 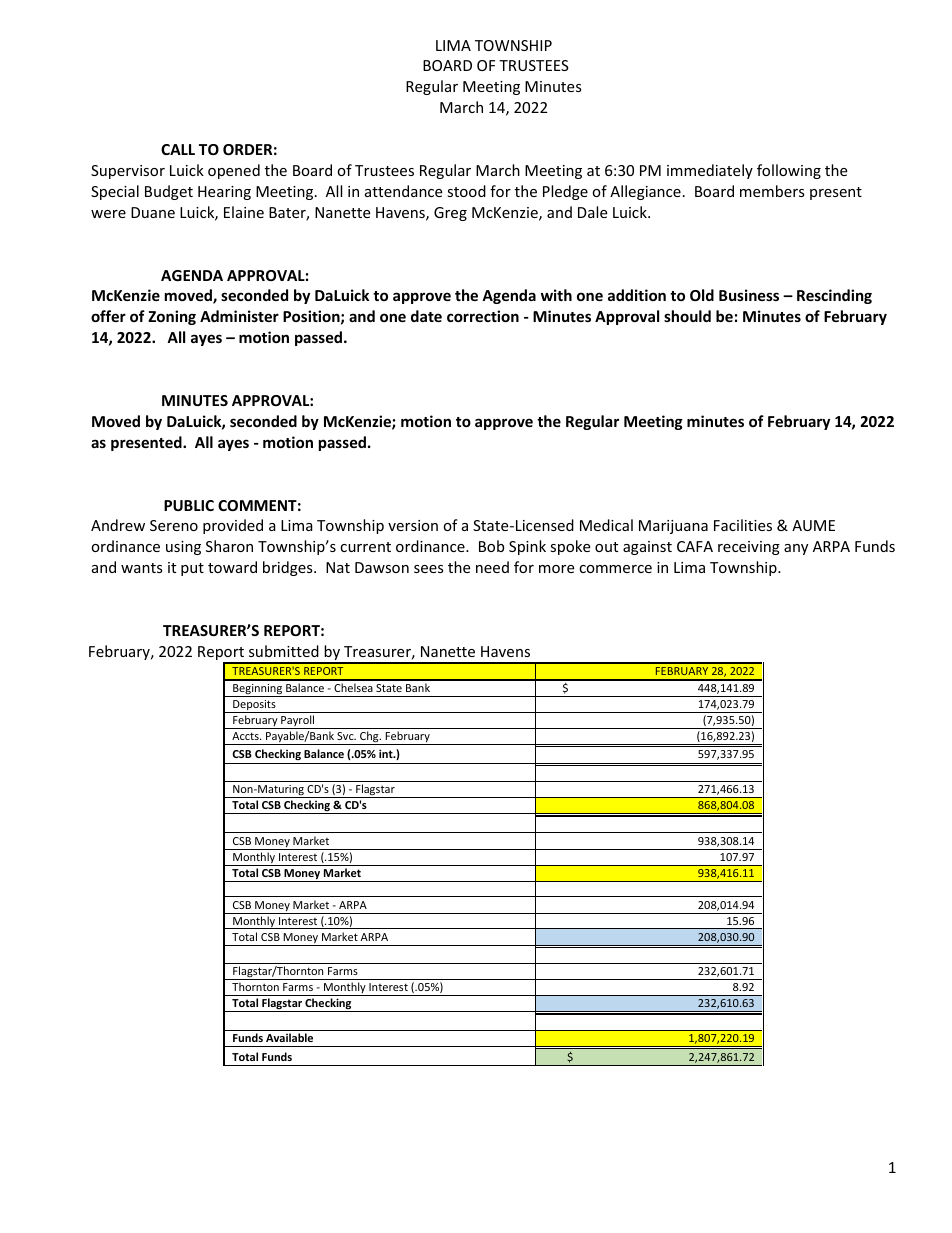 I want to click on Payroll, so click(x=298, y=722).
